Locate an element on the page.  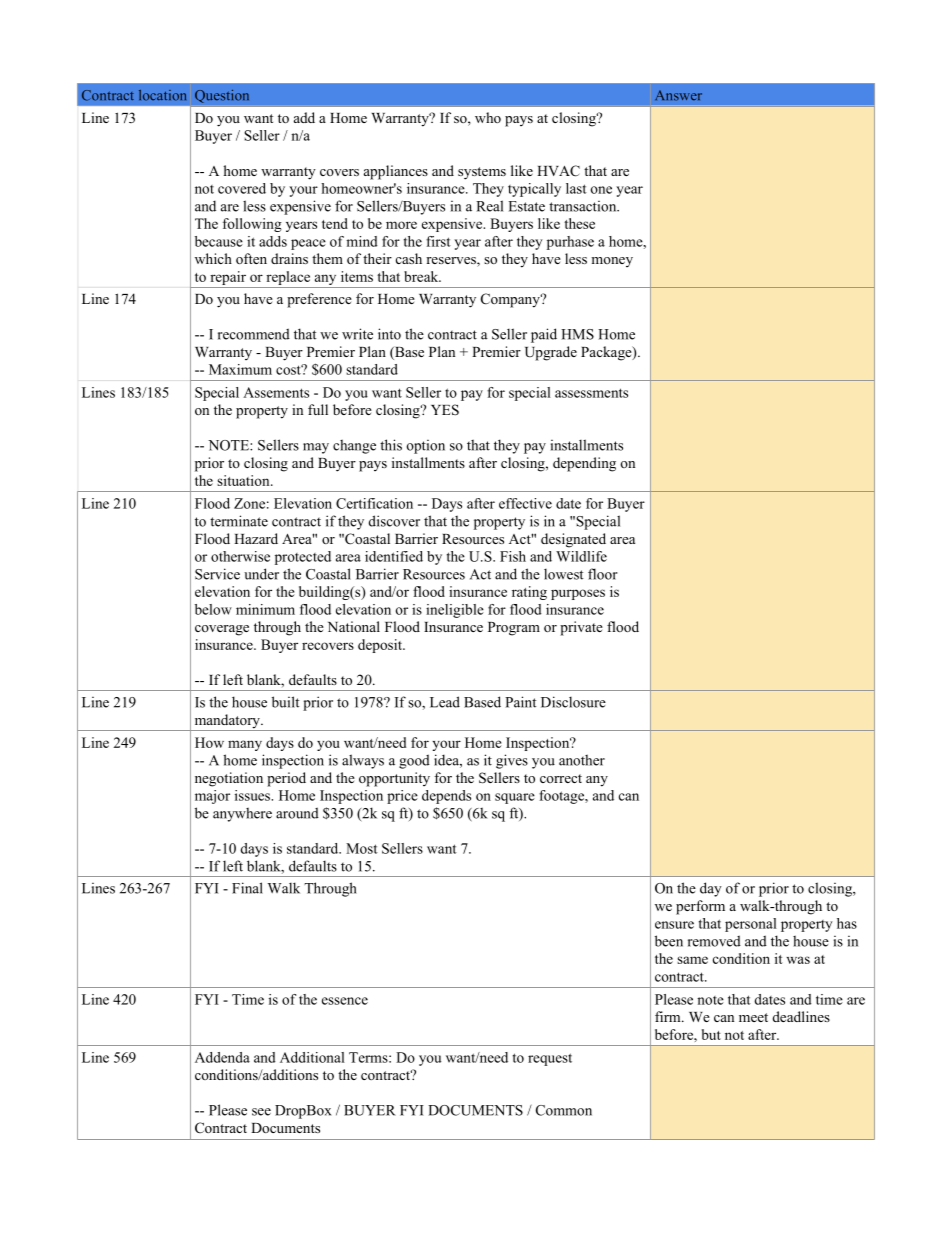
request is located at coordinates (550, 1059).
